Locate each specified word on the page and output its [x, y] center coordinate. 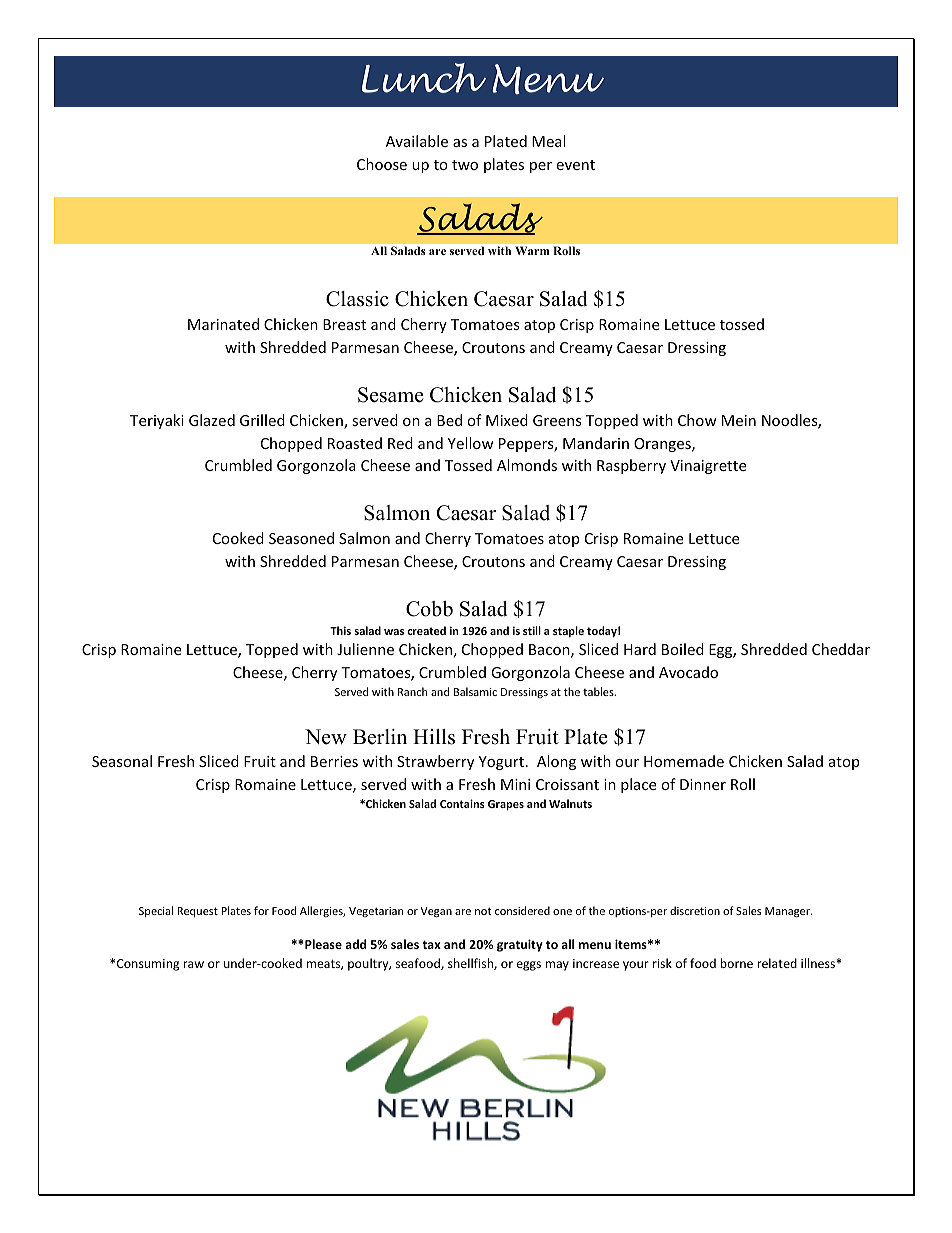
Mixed [507, 420]
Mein [739, 420]
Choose [382, 164]
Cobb [429, 609]
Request [197, 912]
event [575, 165]
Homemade [684, 761]
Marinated [223, 324]
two [465, 165]
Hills [434, 737]
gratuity [520, 945]
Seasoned [301, 538]
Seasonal [122, 761]
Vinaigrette [708, 467]
